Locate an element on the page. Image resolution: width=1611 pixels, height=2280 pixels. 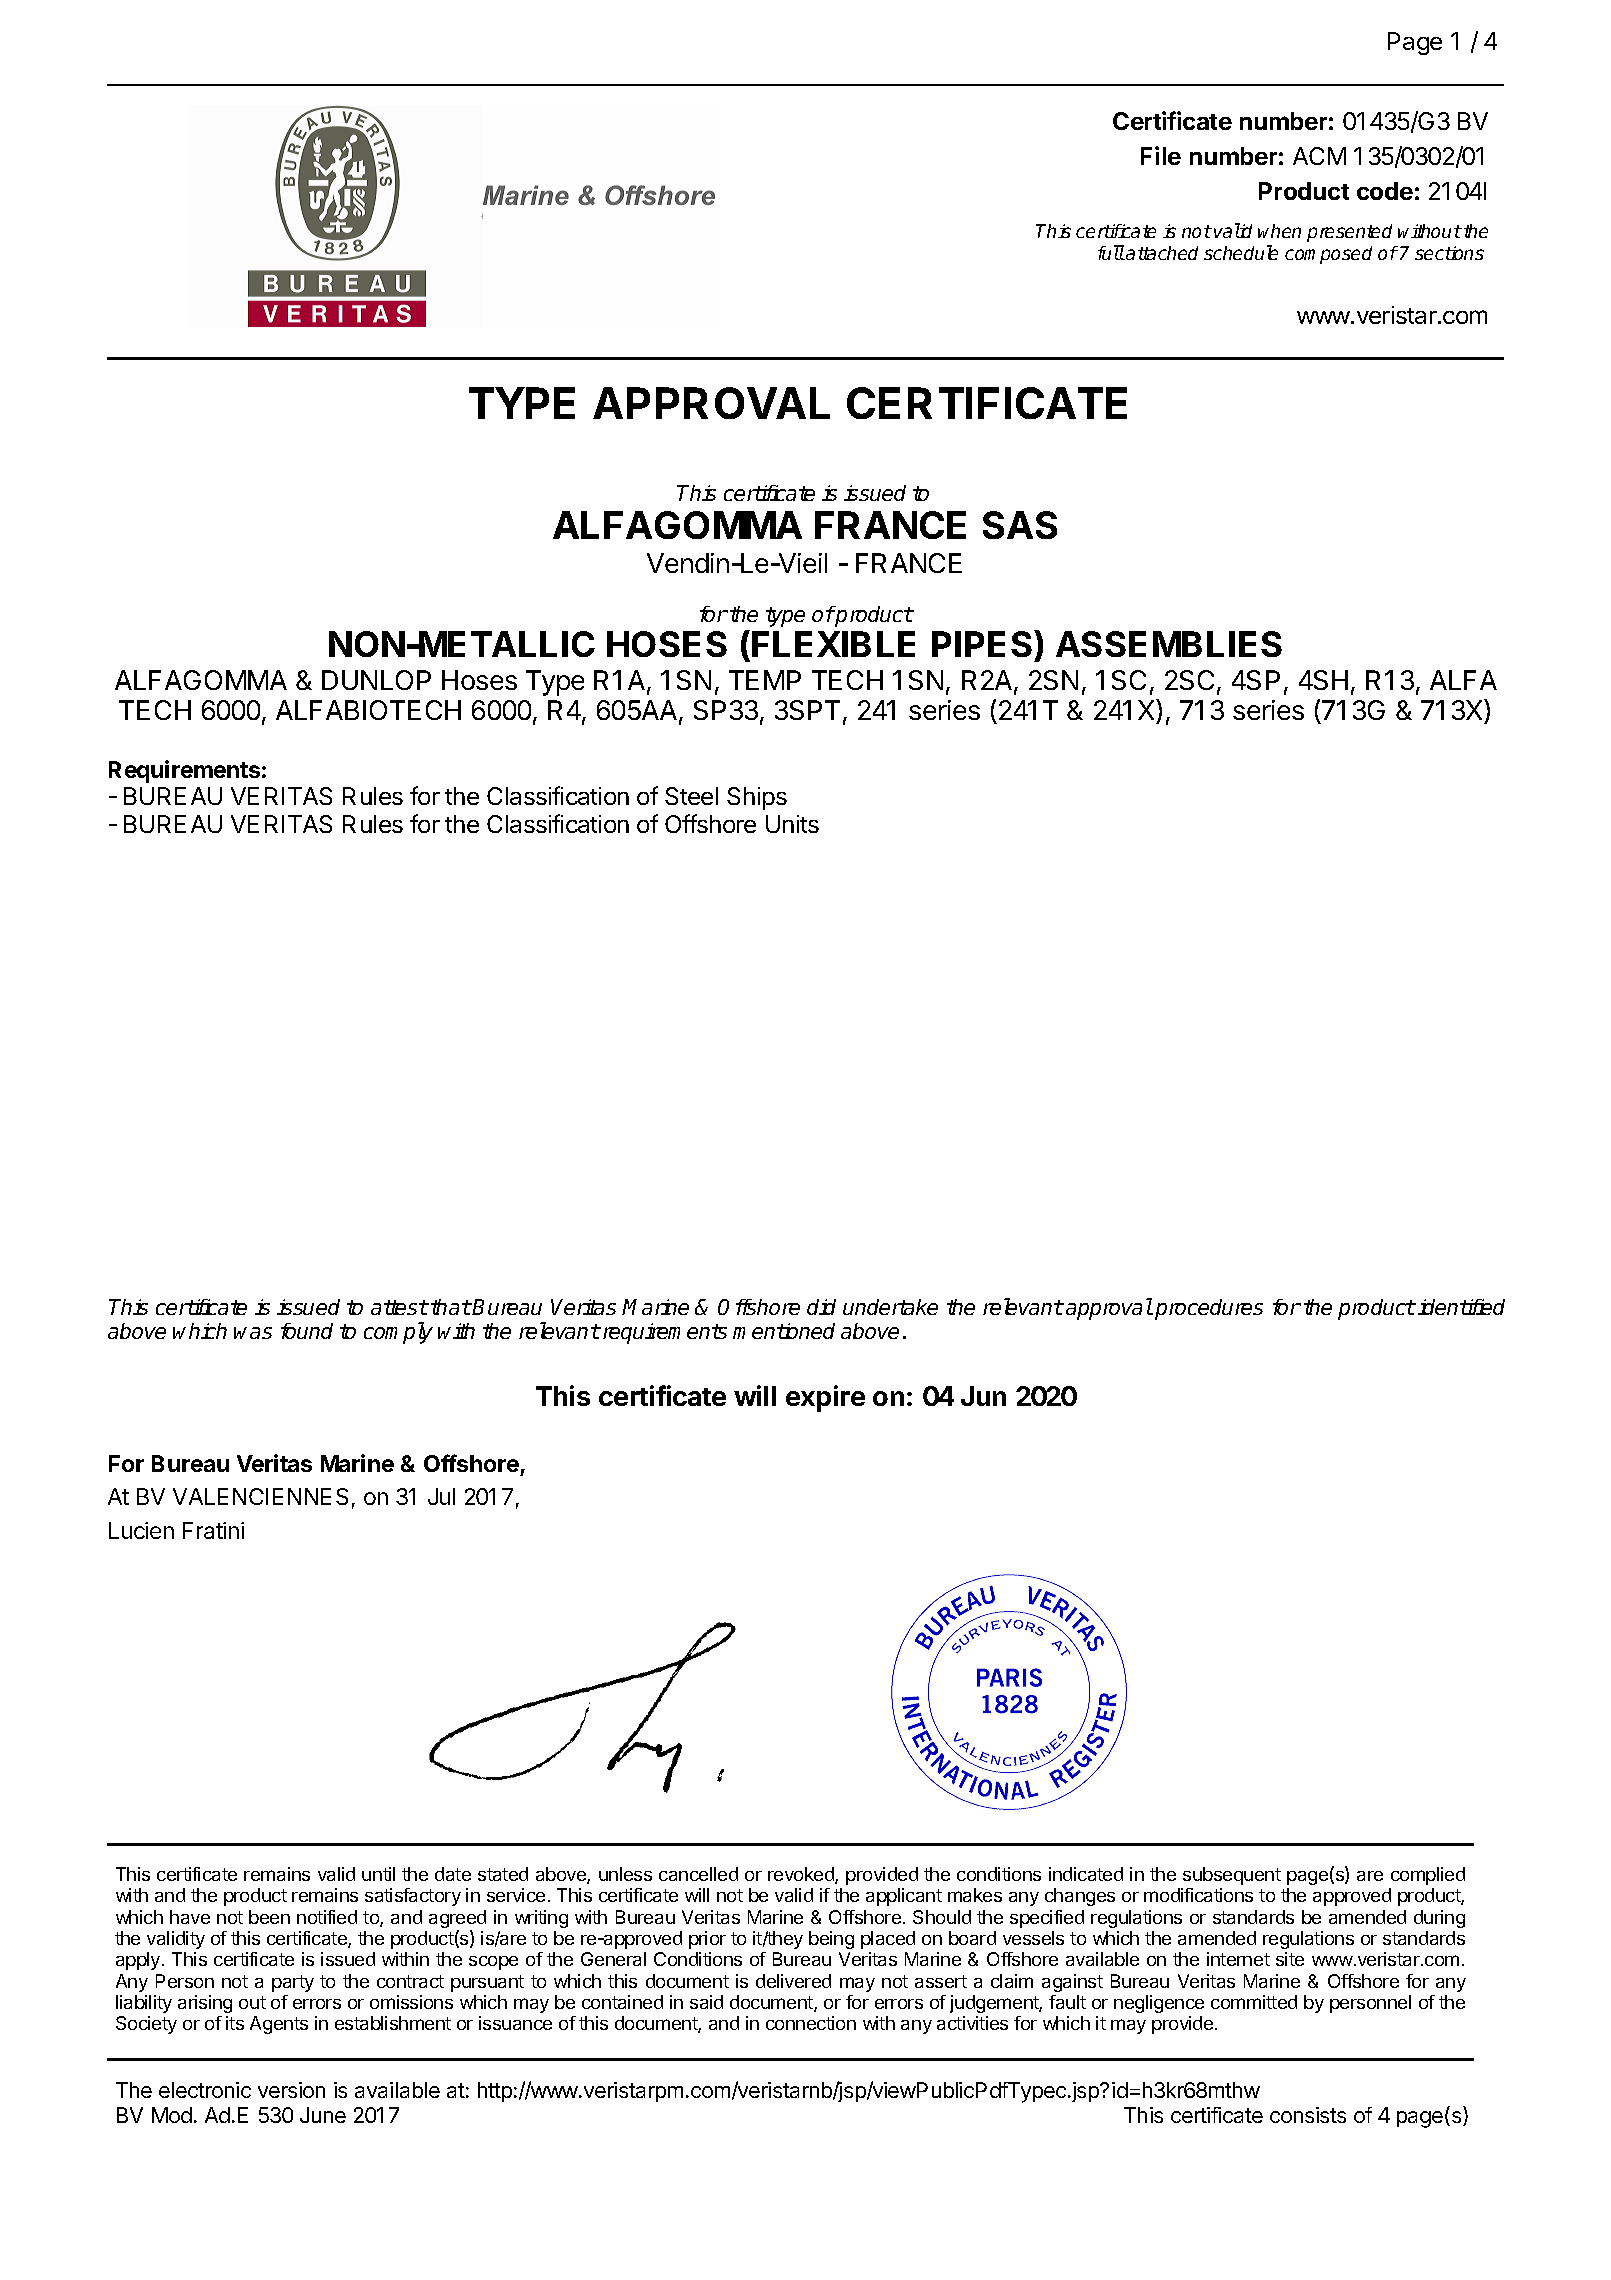
ASSEMBLIES is located at coordinates (1169, 644).
